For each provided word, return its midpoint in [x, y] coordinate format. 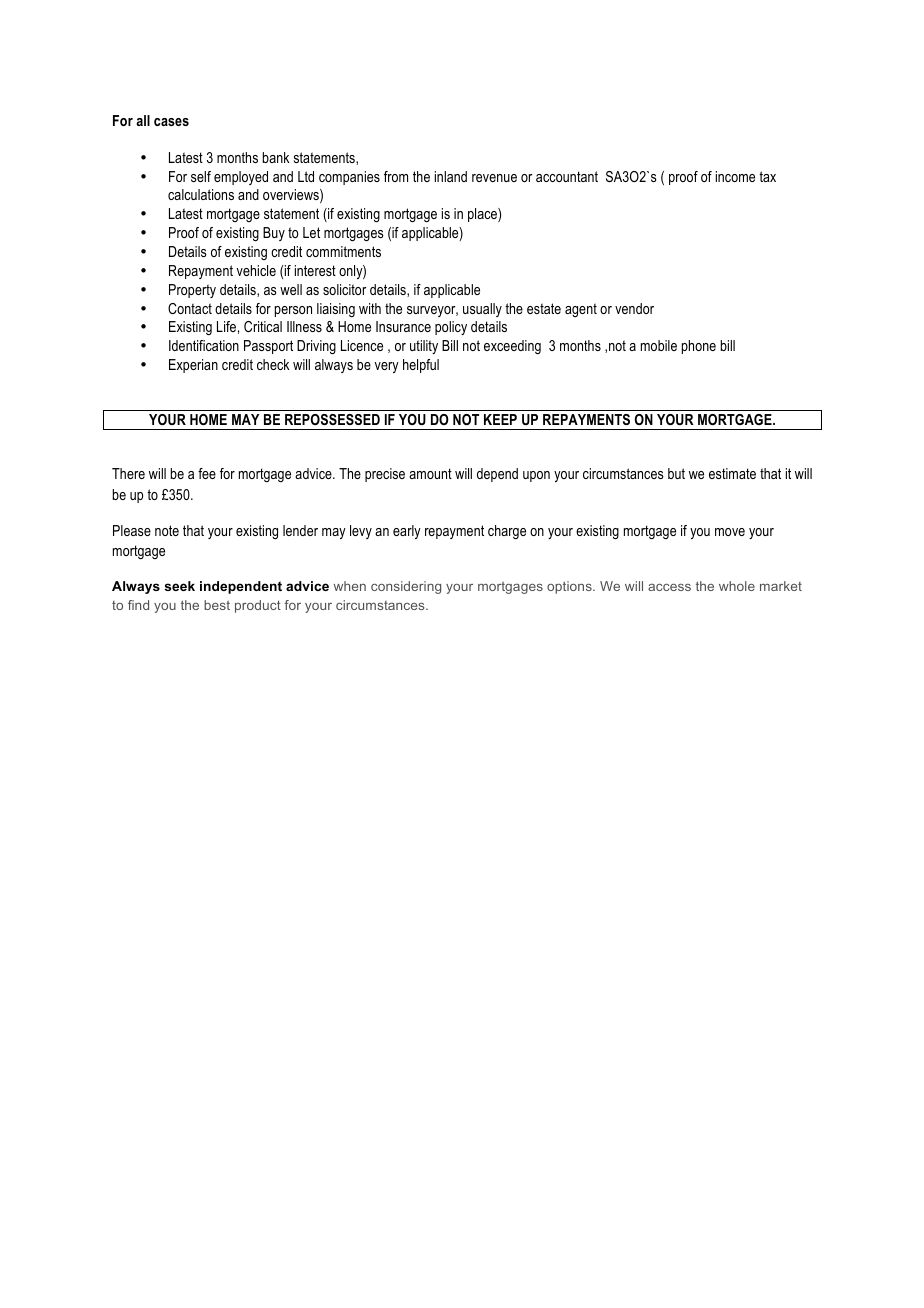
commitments [343, 251]
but [676, 473]
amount [430, 473]
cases [171, 122]
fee [207, 473]
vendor [634, 308]
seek [180, 586]
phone [699, 347]
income [735, 176]
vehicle [256, 270]
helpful [421, 366]
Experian [193, 366]
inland [451, 176]
